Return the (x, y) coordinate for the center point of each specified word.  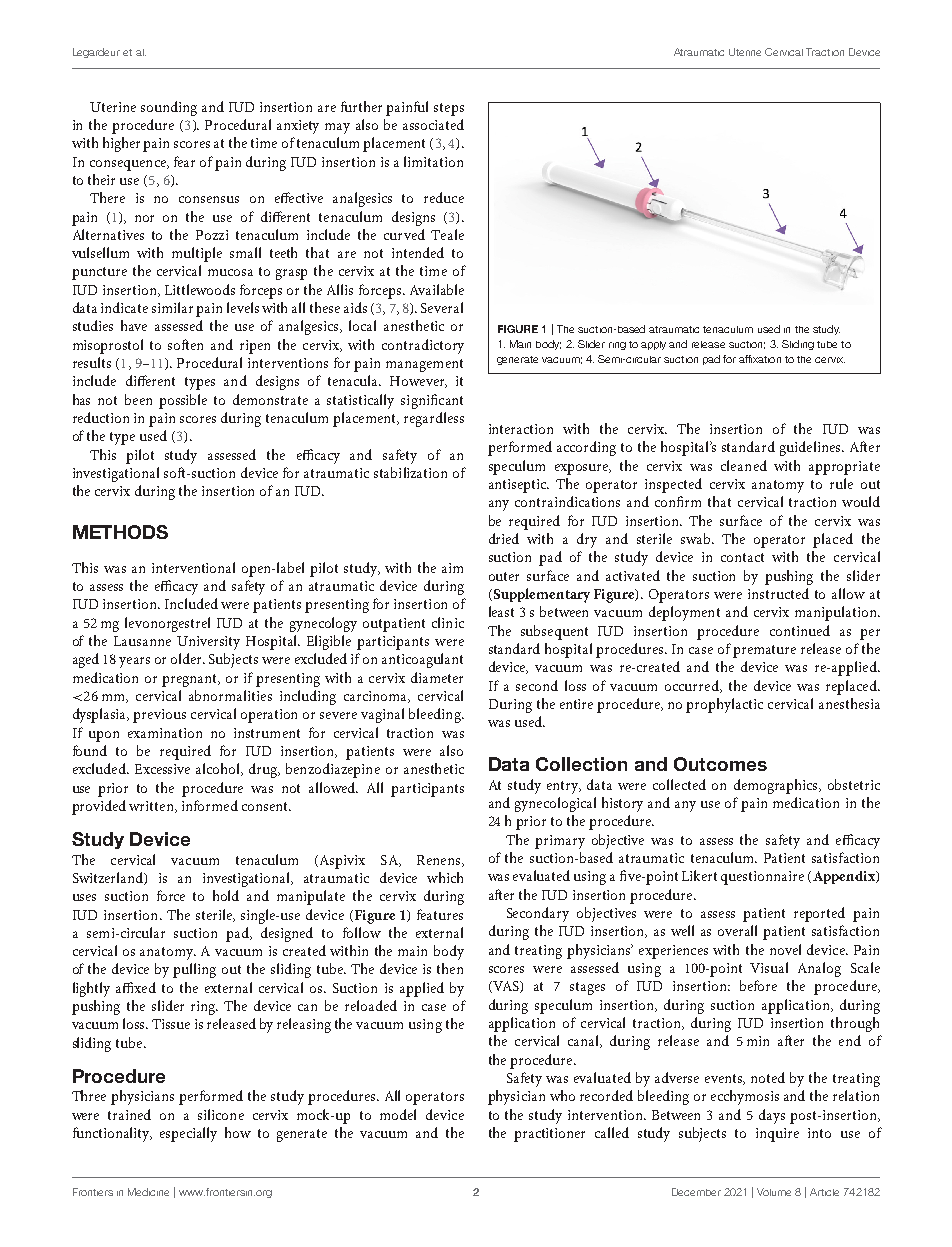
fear (184, 161)
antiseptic (519, 486)
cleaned (744, 465)
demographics (777, 786)
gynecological (555, 804)
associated (433, 124)
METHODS (120, 532)
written (152, 807)
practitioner (549, 1135)
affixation (760, 359)
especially (188, 1134)
